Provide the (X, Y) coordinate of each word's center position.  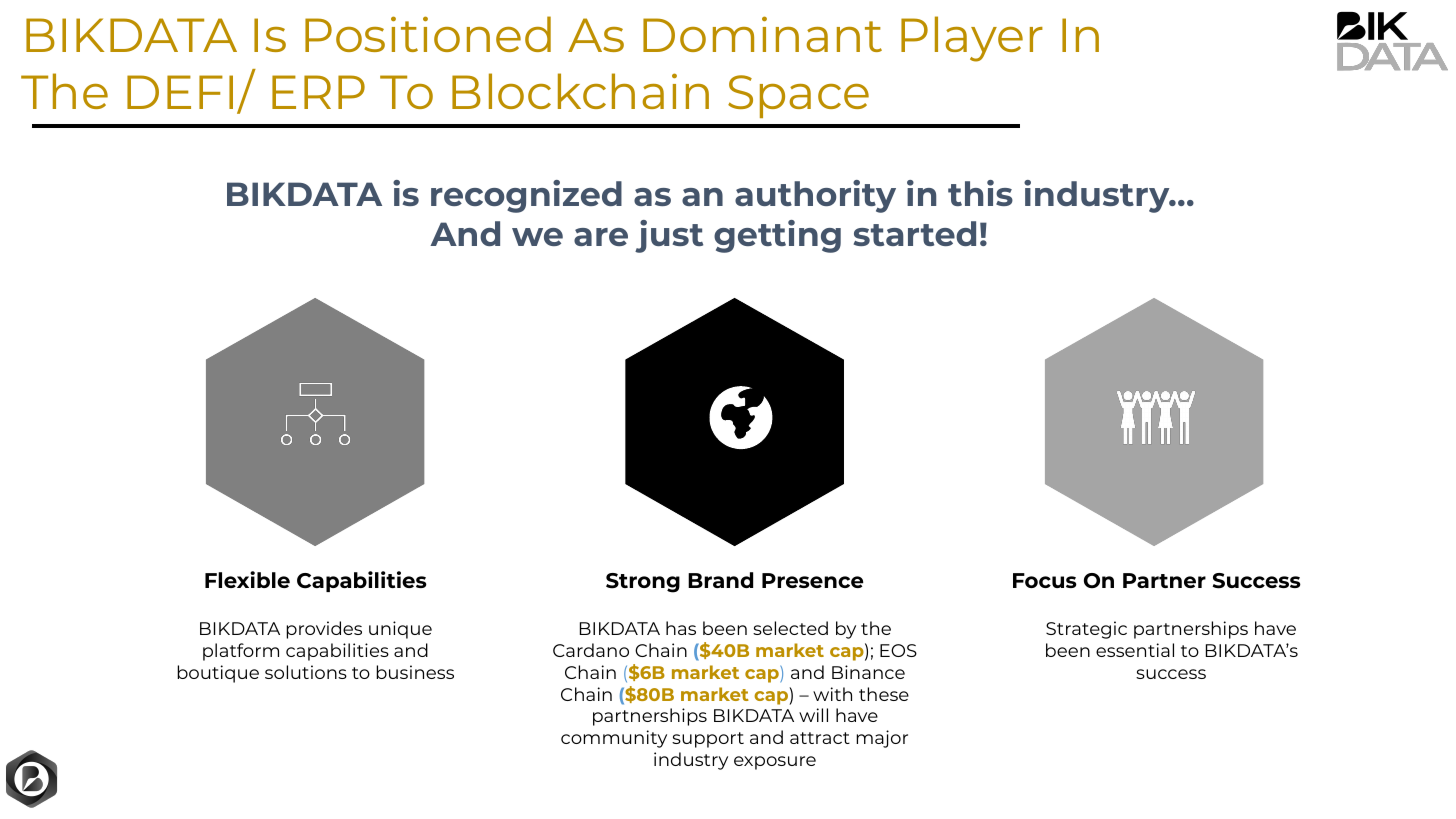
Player (972, 39)
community (614, 739)
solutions (306, 672)
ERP (318, 92)
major (882, 739)
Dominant (762, 34)
